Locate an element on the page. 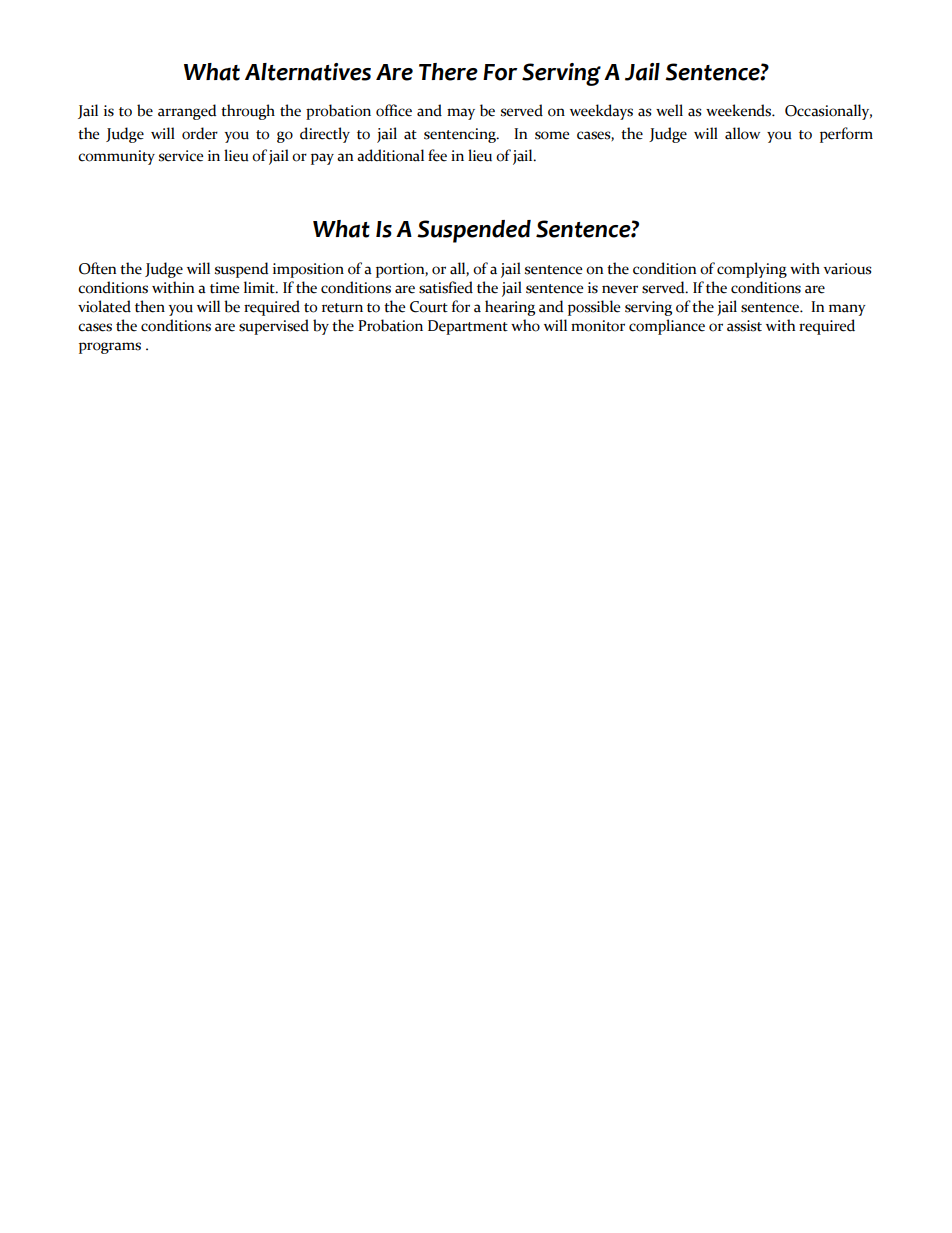  satisfied is located at coordinates (446, 287).
